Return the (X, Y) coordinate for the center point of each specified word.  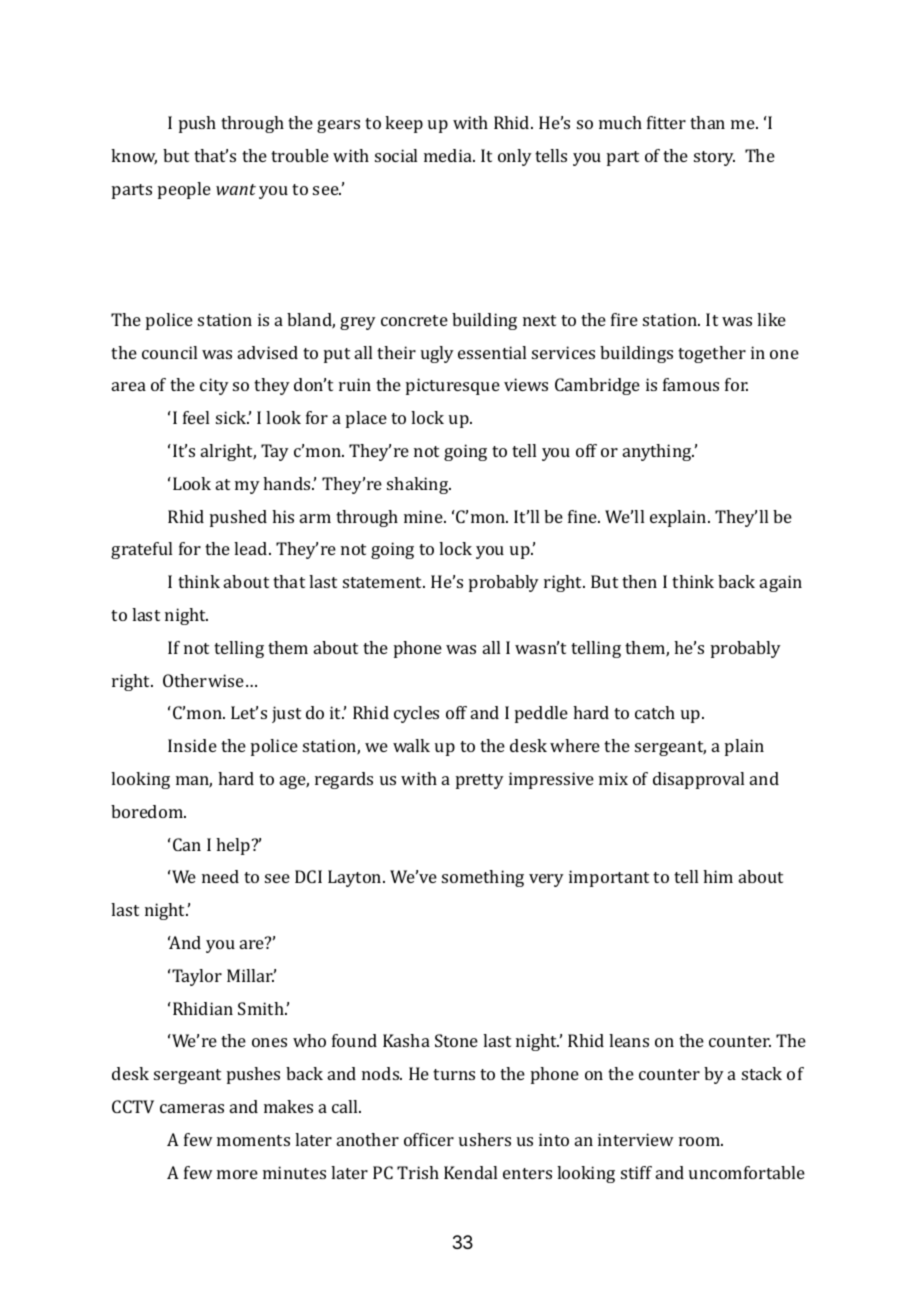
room (701, 1141)
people (184, 190)
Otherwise (203, 680)
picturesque (453, 386)
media (449, 155)
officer (429, 1139)
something (483, 878)
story (714, 158)
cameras (192, 1108)
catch (655, 712)
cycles (416, 714)
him (718, 876)
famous (691, 384)
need (220, 876)
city (214, 386)
